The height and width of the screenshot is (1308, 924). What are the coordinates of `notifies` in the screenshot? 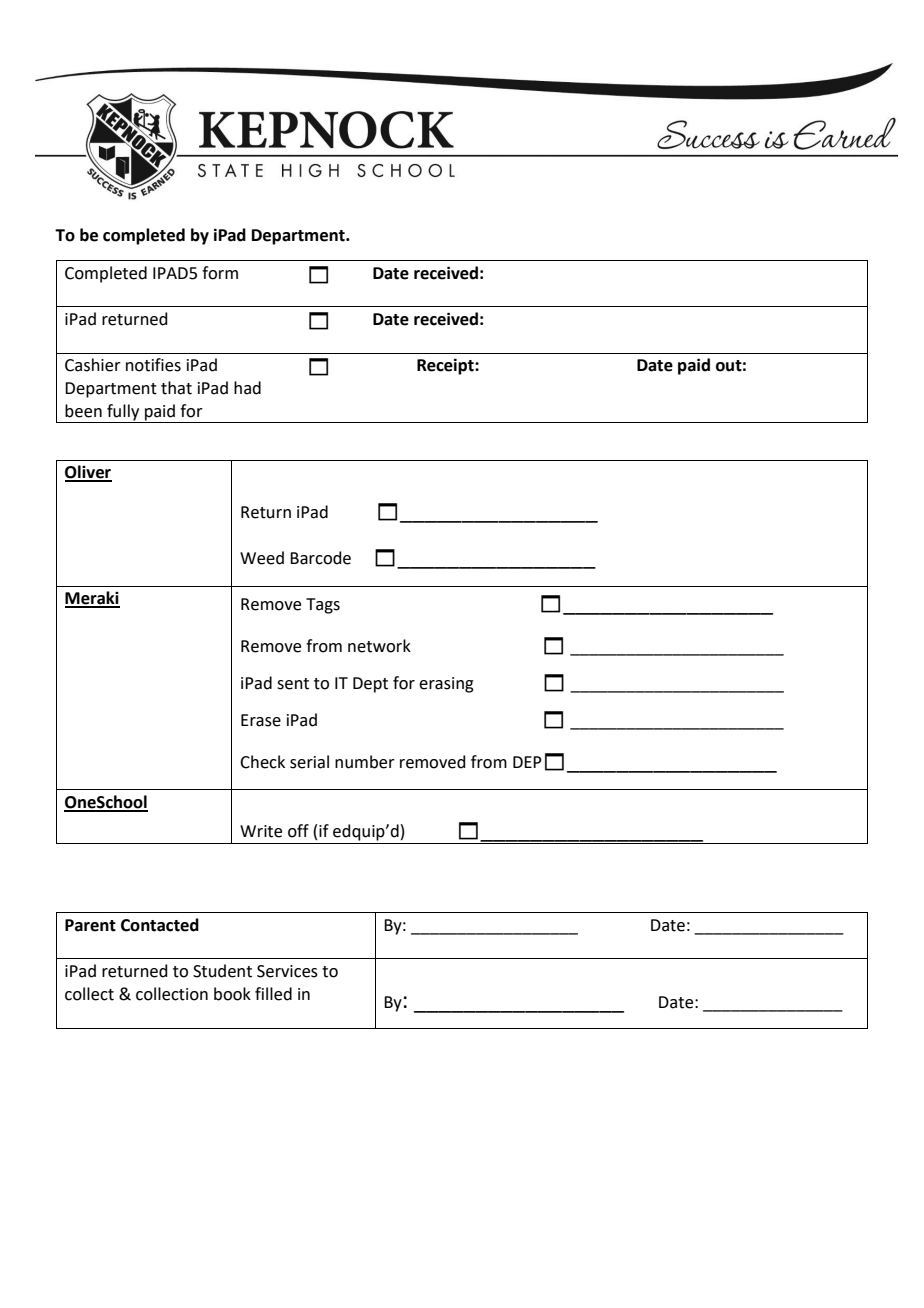 It's located at (153, 365).
